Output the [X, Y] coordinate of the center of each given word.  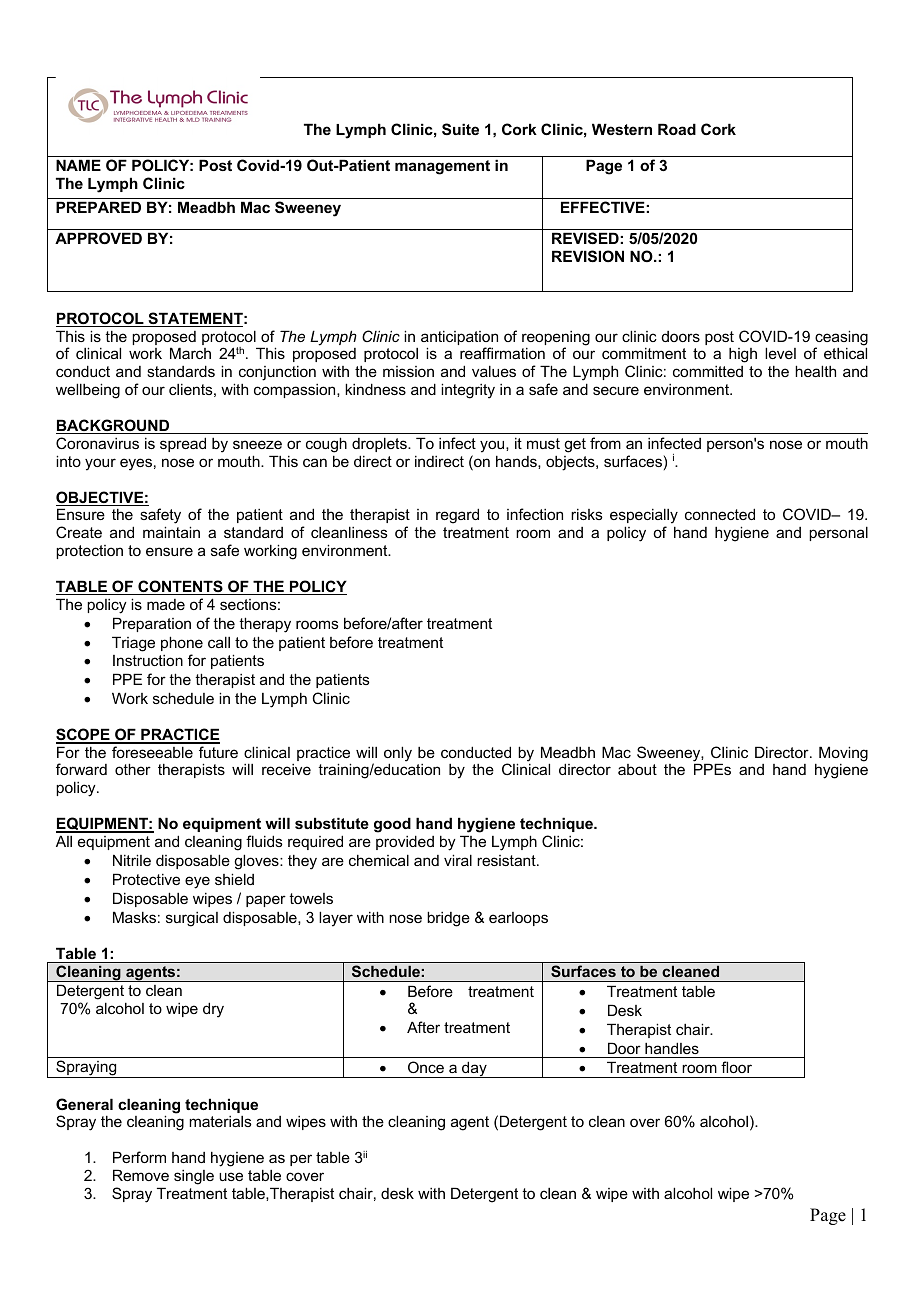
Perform [139, 1157]
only [398, 755]
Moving [843, 755]
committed [708, 371]
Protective [146, 879]
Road [677, 129]
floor [736, 1067]
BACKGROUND [114, 426]
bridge [448, 919]
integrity [468, 391]
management [442, 167]
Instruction [148, 660]
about [637, 769]
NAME [78, 165]
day [474, 1069]
